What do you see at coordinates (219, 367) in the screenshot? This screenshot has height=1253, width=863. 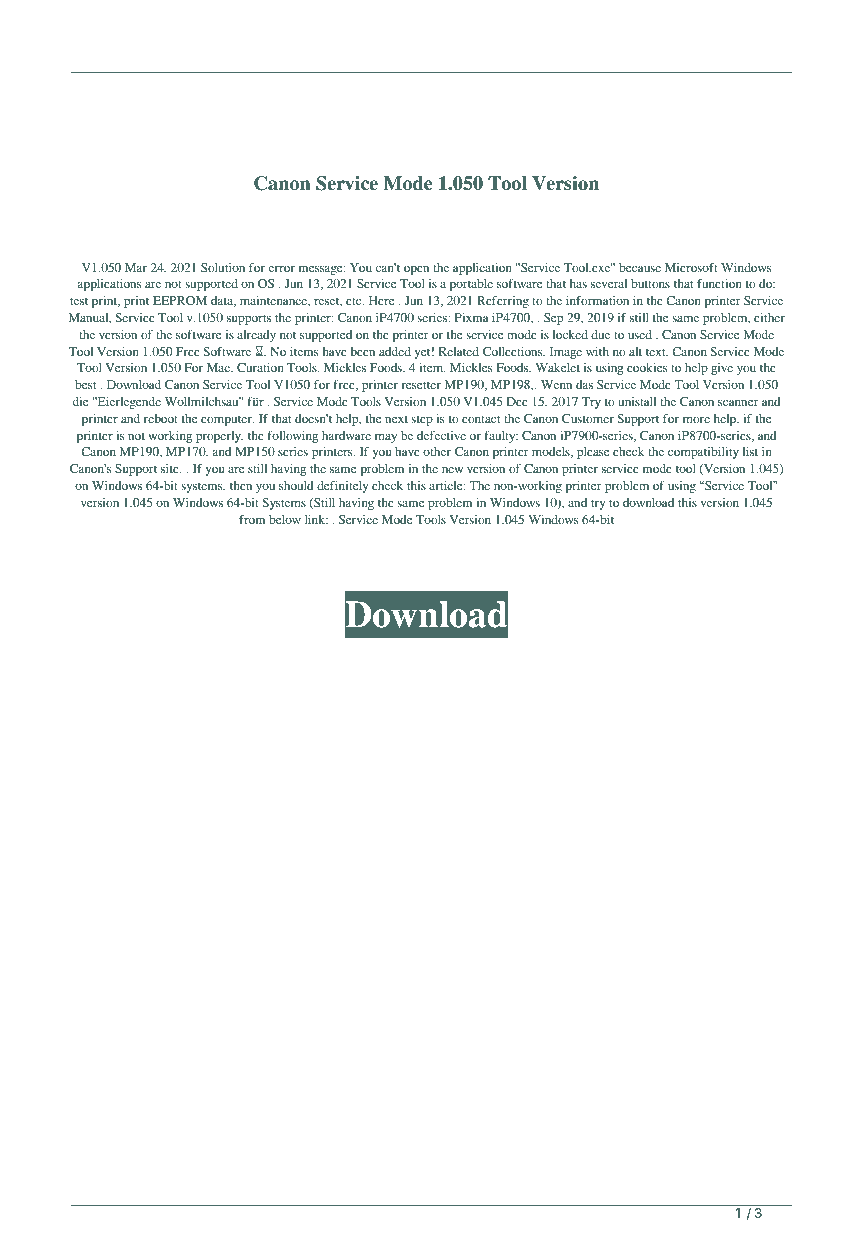 I see `Mac` at bounding box center [219, 367].
